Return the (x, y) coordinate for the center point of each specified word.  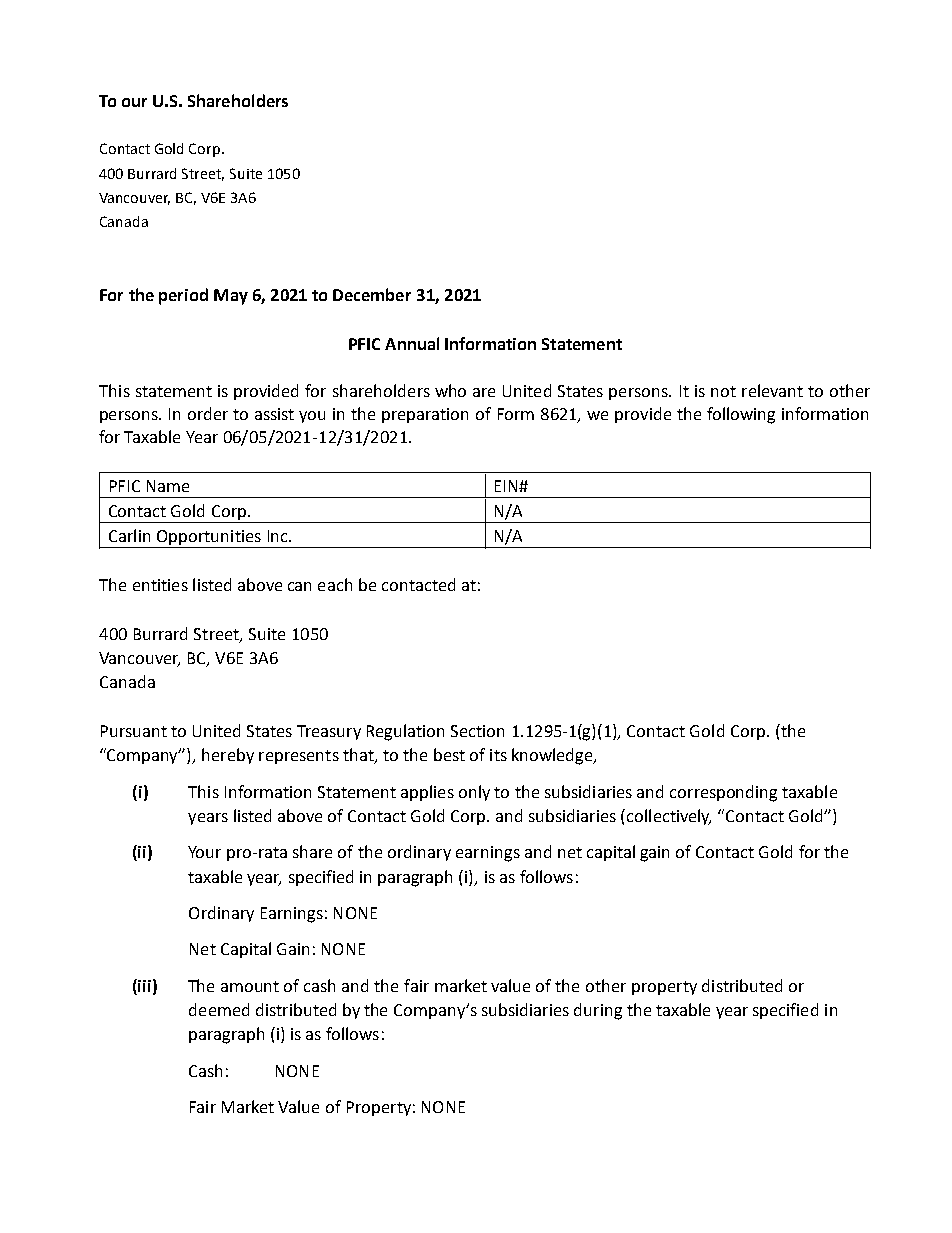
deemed (219, 1009)
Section (477, 731)
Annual (412, 343)
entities (160, 585)
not (723, 391)
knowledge (553, 756)
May (231, 297)
